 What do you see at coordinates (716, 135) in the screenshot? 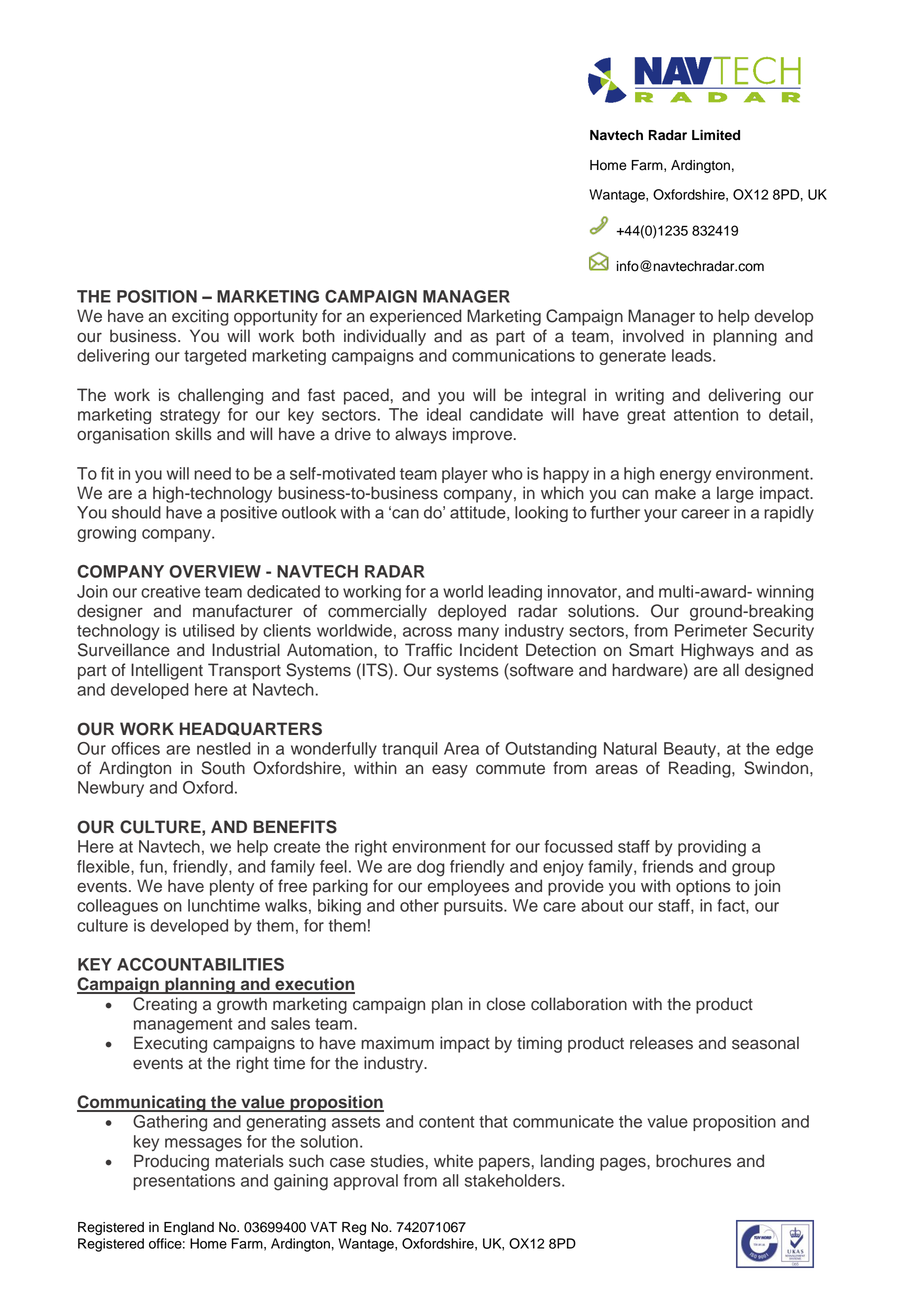
I see `Limited` at bounding box center [716, 135].
